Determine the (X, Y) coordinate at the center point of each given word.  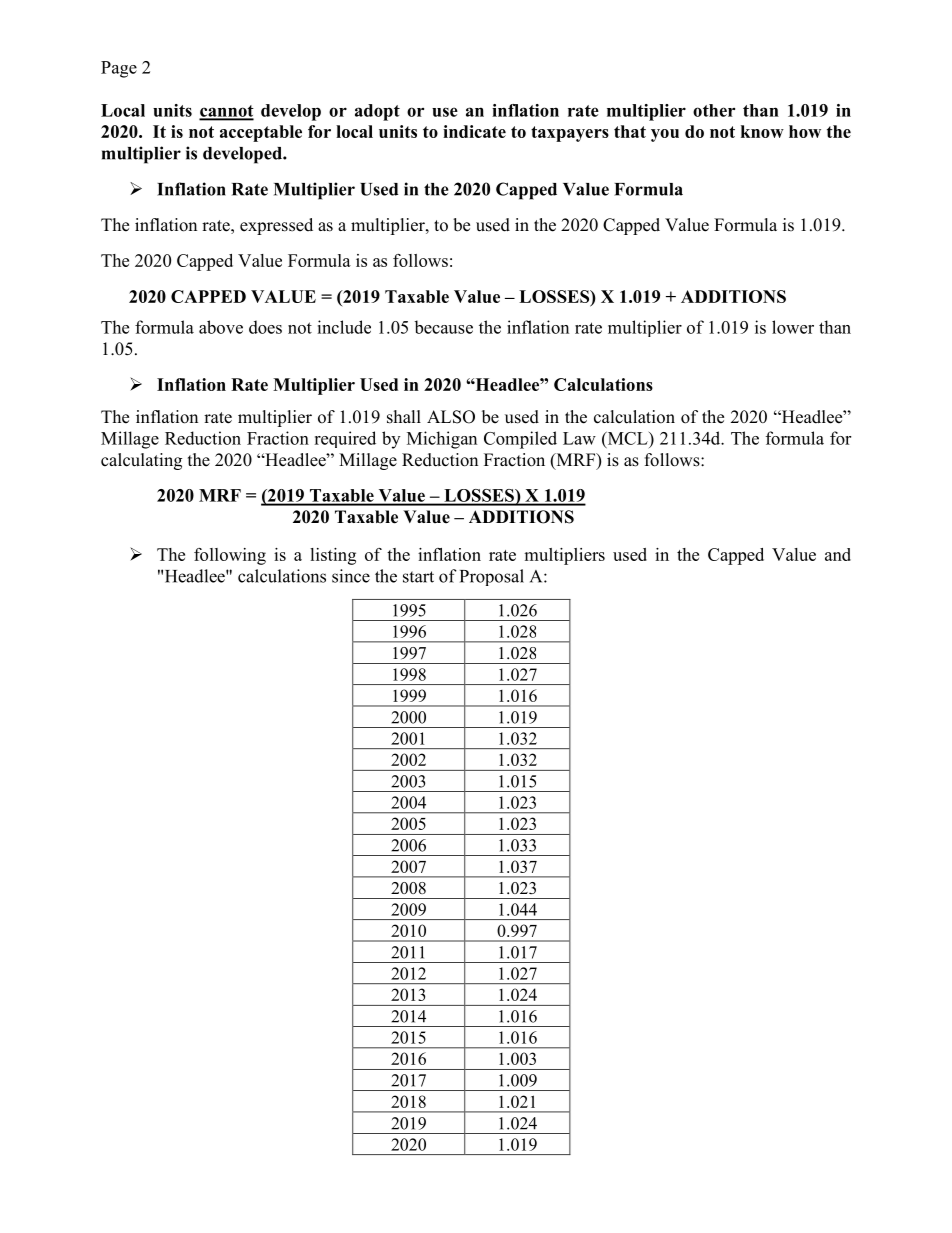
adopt (377, 112)
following (230, 556)
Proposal (492, 577)
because (443, 327)
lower (793, 327)
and (838, 554)
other (714, 110)
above (221, 327)
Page (119, 69)
